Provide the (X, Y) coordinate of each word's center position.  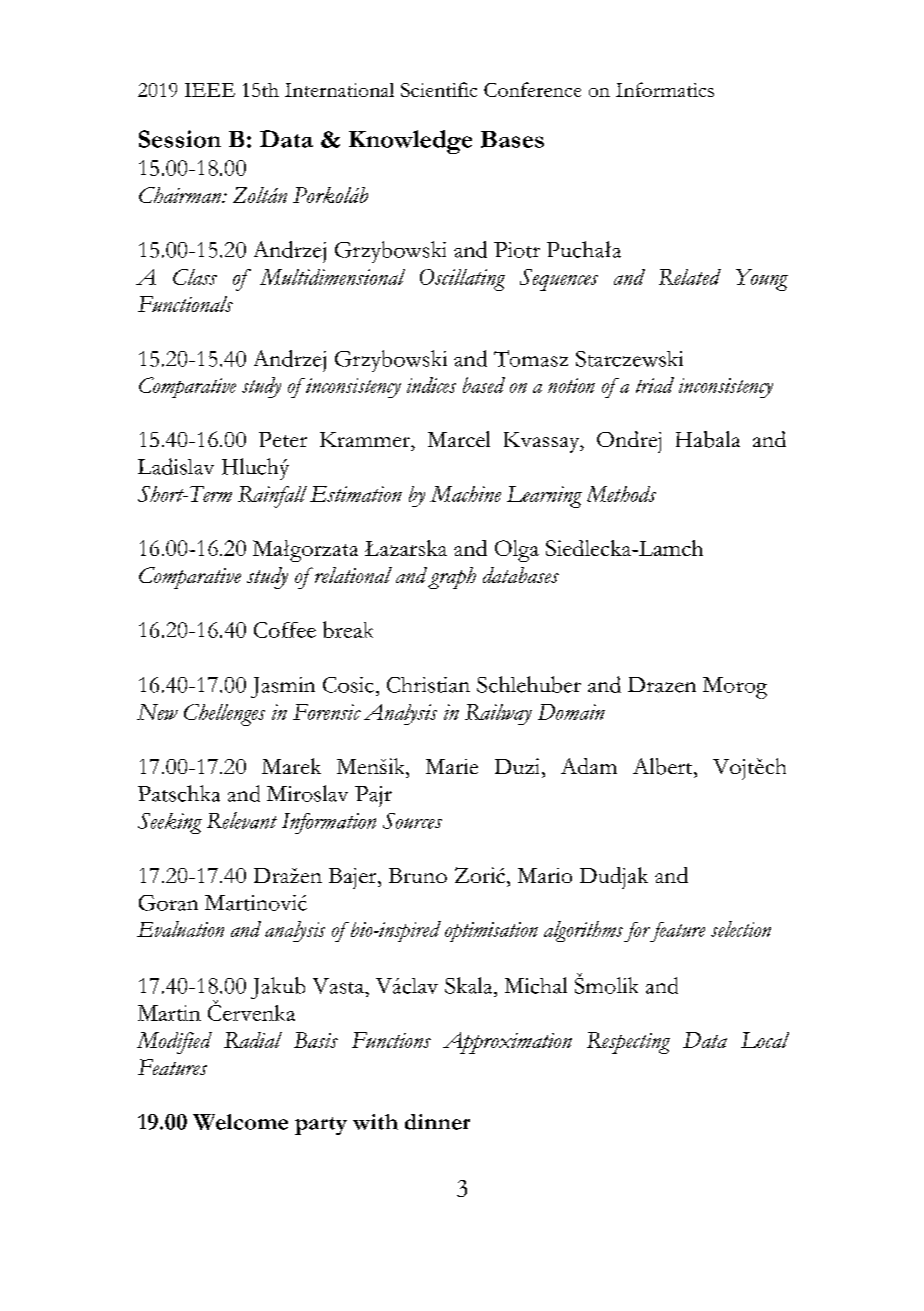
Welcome (240, 1122)
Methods (621, 494)
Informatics (665, 89)
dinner (437, 1122)
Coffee (285, 630)
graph (452, 578)
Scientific (439, 89)
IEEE (210, 90)
